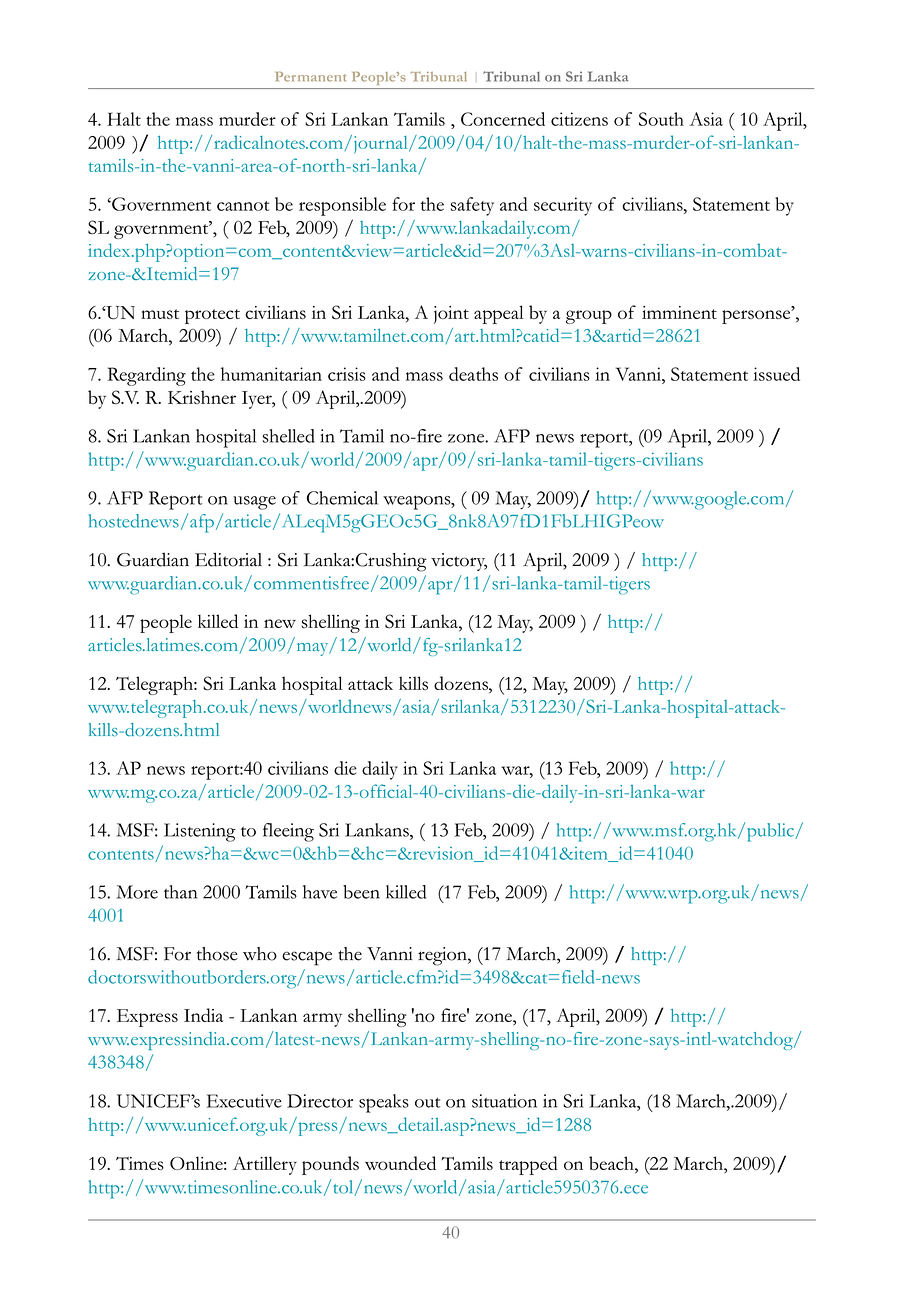  What do you see at coordinates (400, 1163) in the page?
I see `wounded` at bounding box center [400, 1163].
